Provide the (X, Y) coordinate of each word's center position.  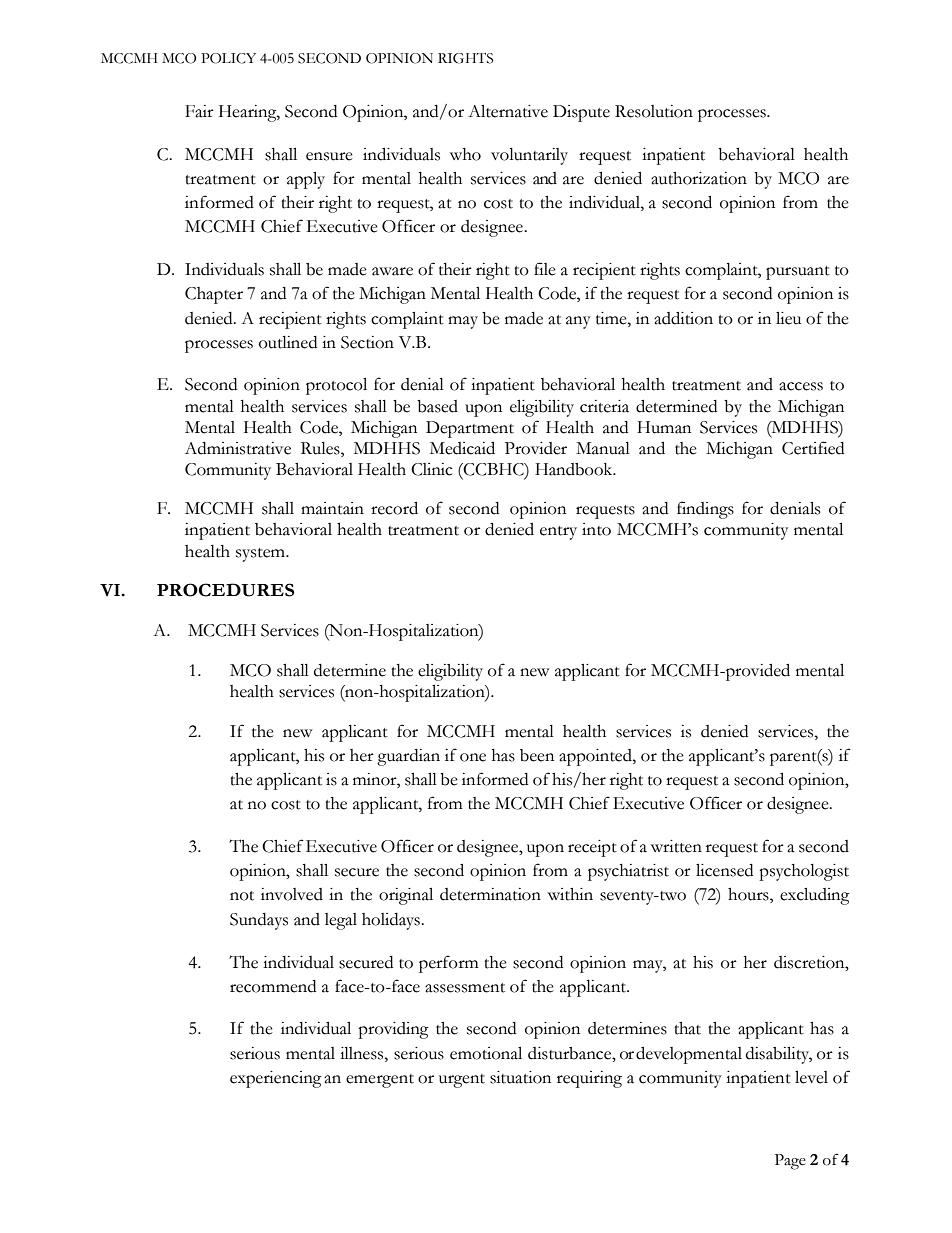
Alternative (508, 111)
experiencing (276, 1079)
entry (558, 533)
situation (520, 1077)
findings (705, 510)
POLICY (228, 58)
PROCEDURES (225, 590)
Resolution (654, 111)
